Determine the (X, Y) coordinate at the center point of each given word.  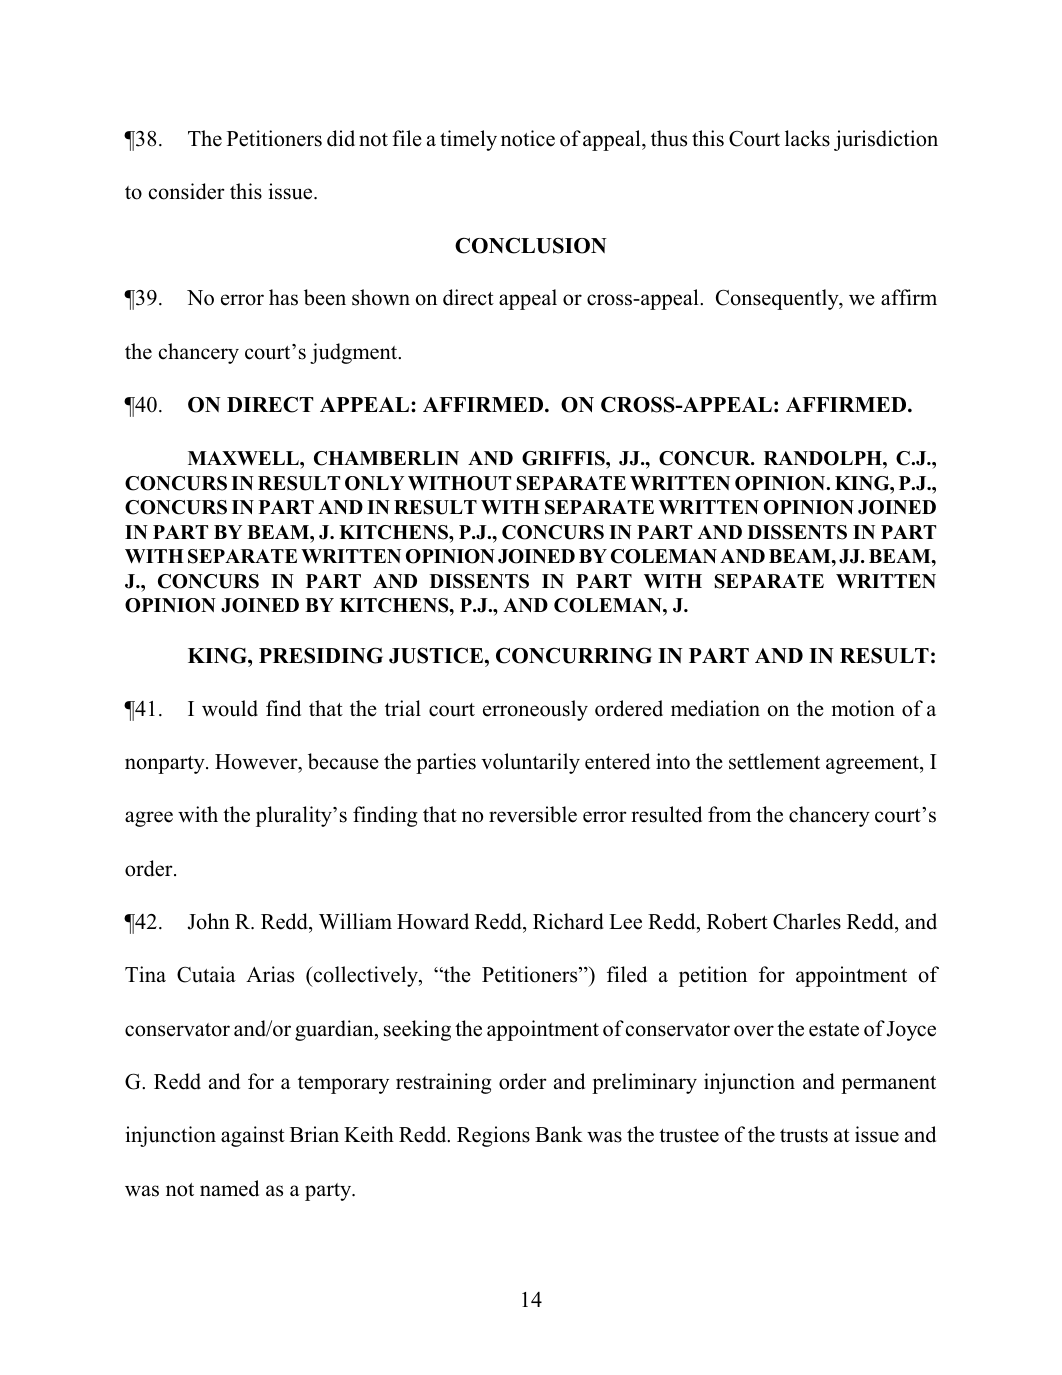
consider (187, 191)
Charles (807, 921)
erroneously (535, 710)
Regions (493, 1136)
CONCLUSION (531, 245)
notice (528, 138)
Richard (568, 921)
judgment (355, 353)
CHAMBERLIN (386, 458)
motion (863, 708)
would (230, 708)
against (253, 1136)
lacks (807, 138)
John (208, 921)
